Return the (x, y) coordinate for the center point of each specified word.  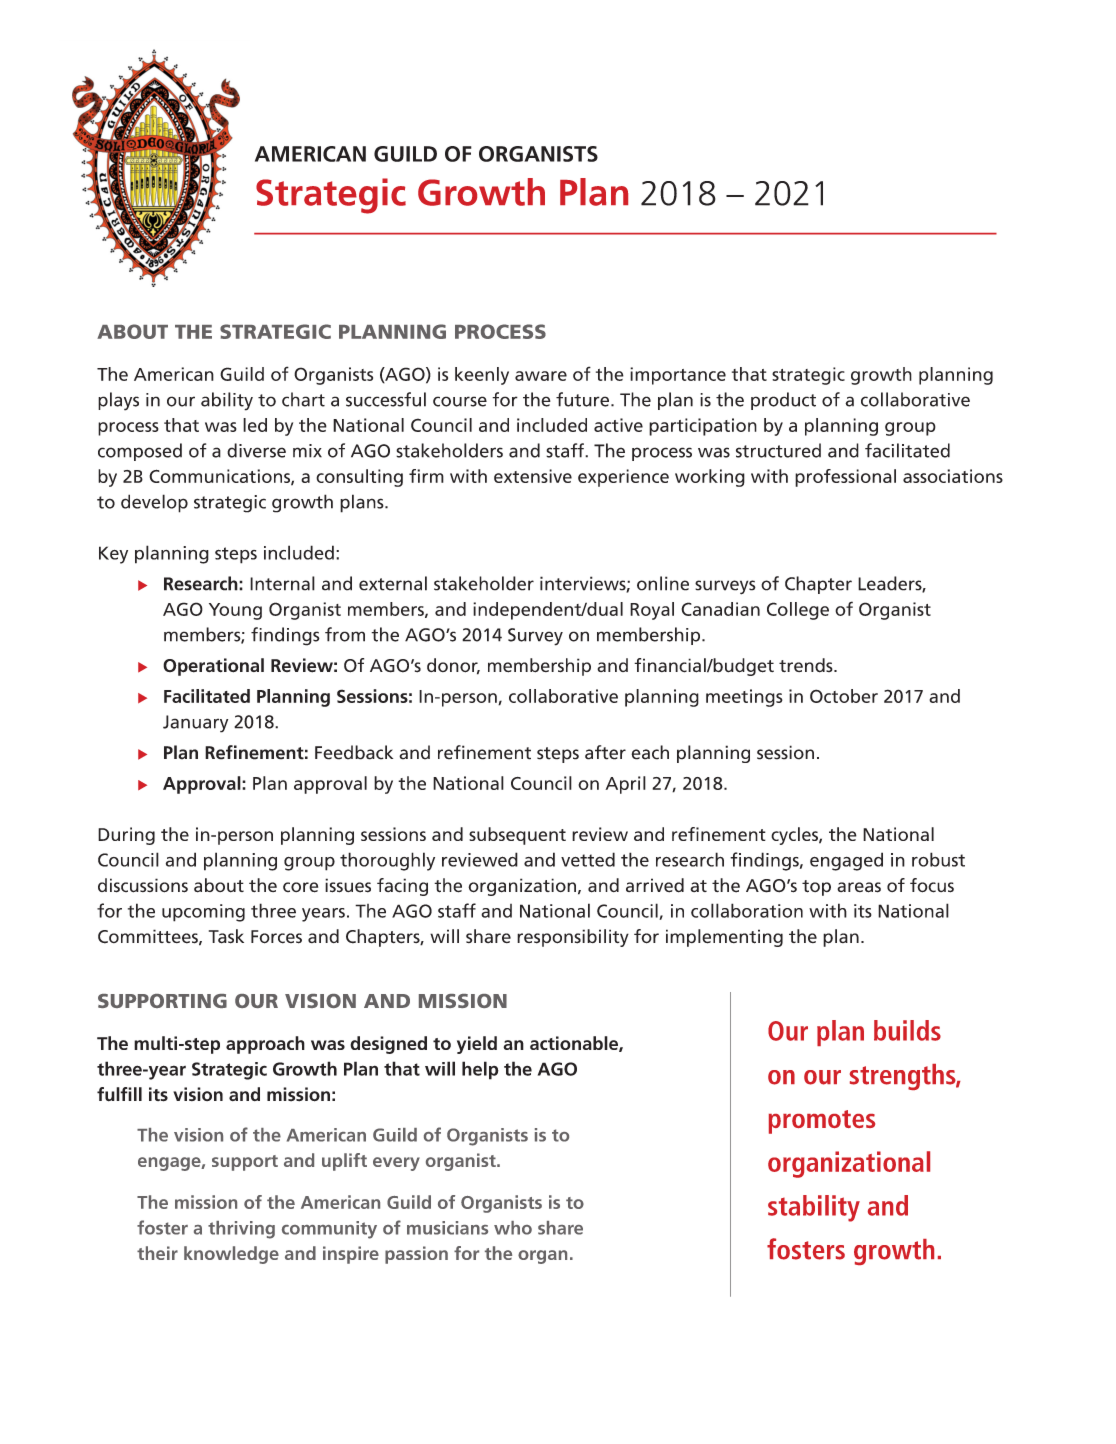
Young (235, 611)
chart (303, 399)
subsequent (517, 836)
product (783, 401)
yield (477, 1045)
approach (265, 1045)
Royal (652, 611)
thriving (241, 1230)
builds (907, 1030)
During (126, 836)
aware (541, 376)
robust (938, 859)
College (798, 611)
